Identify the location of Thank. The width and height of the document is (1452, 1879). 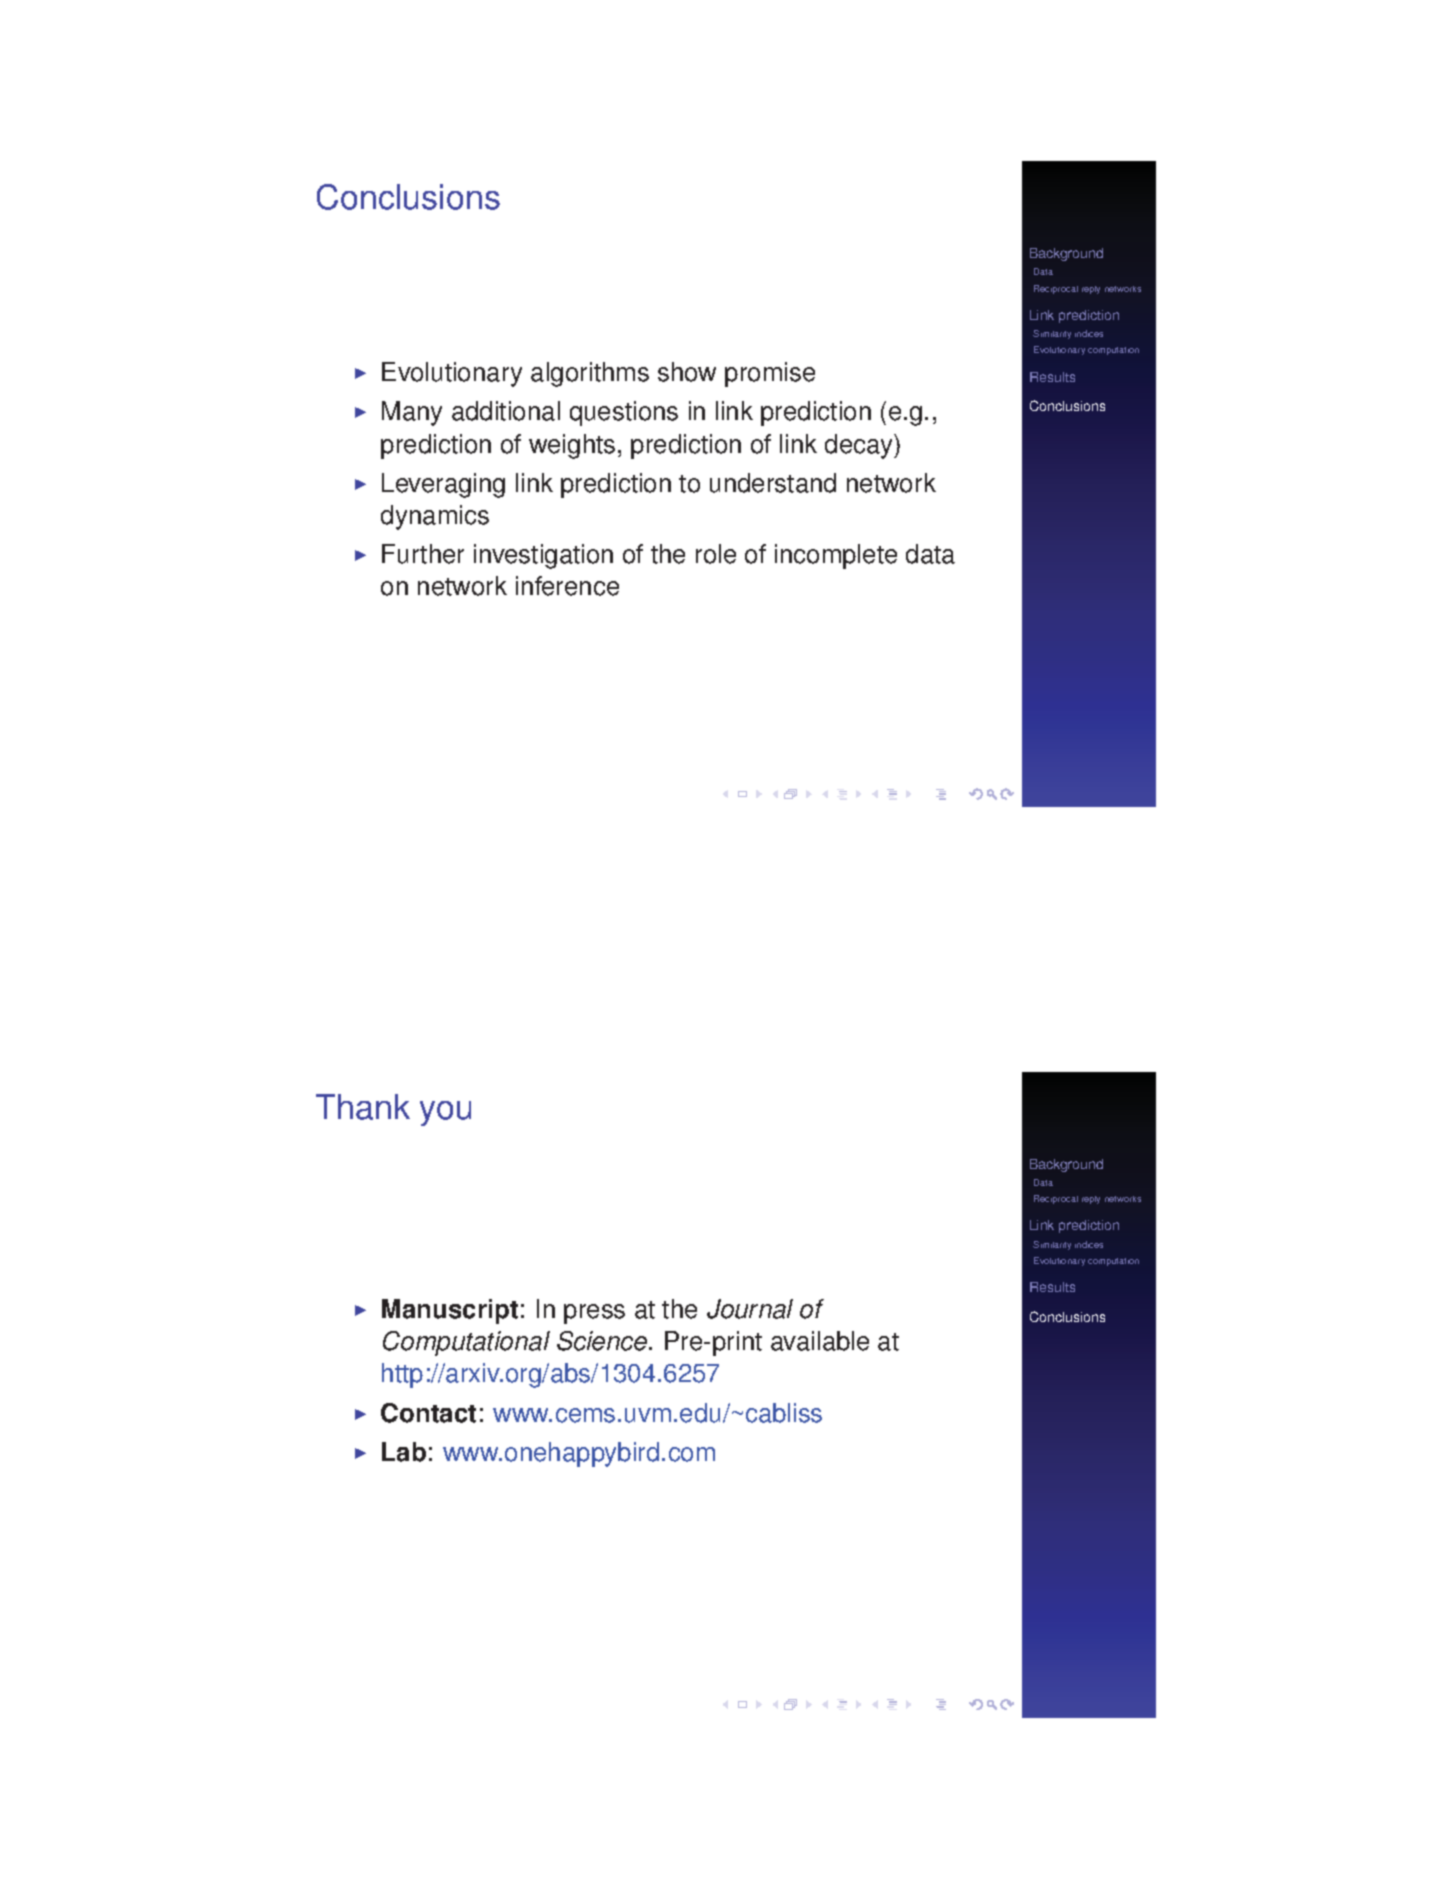
(363, 1107).
